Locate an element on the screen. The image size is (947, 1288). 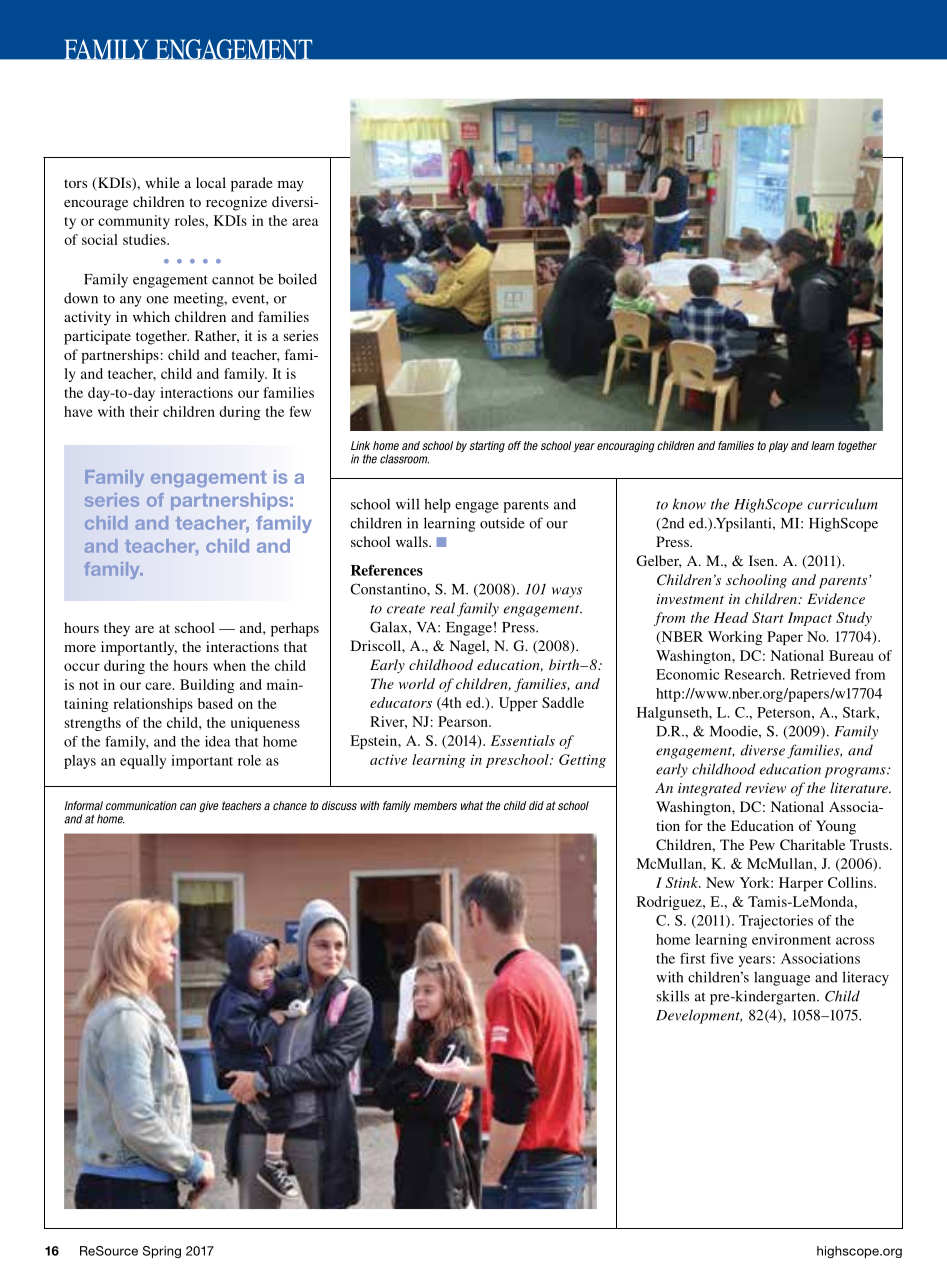
community is located at coordinates (134, 222).
